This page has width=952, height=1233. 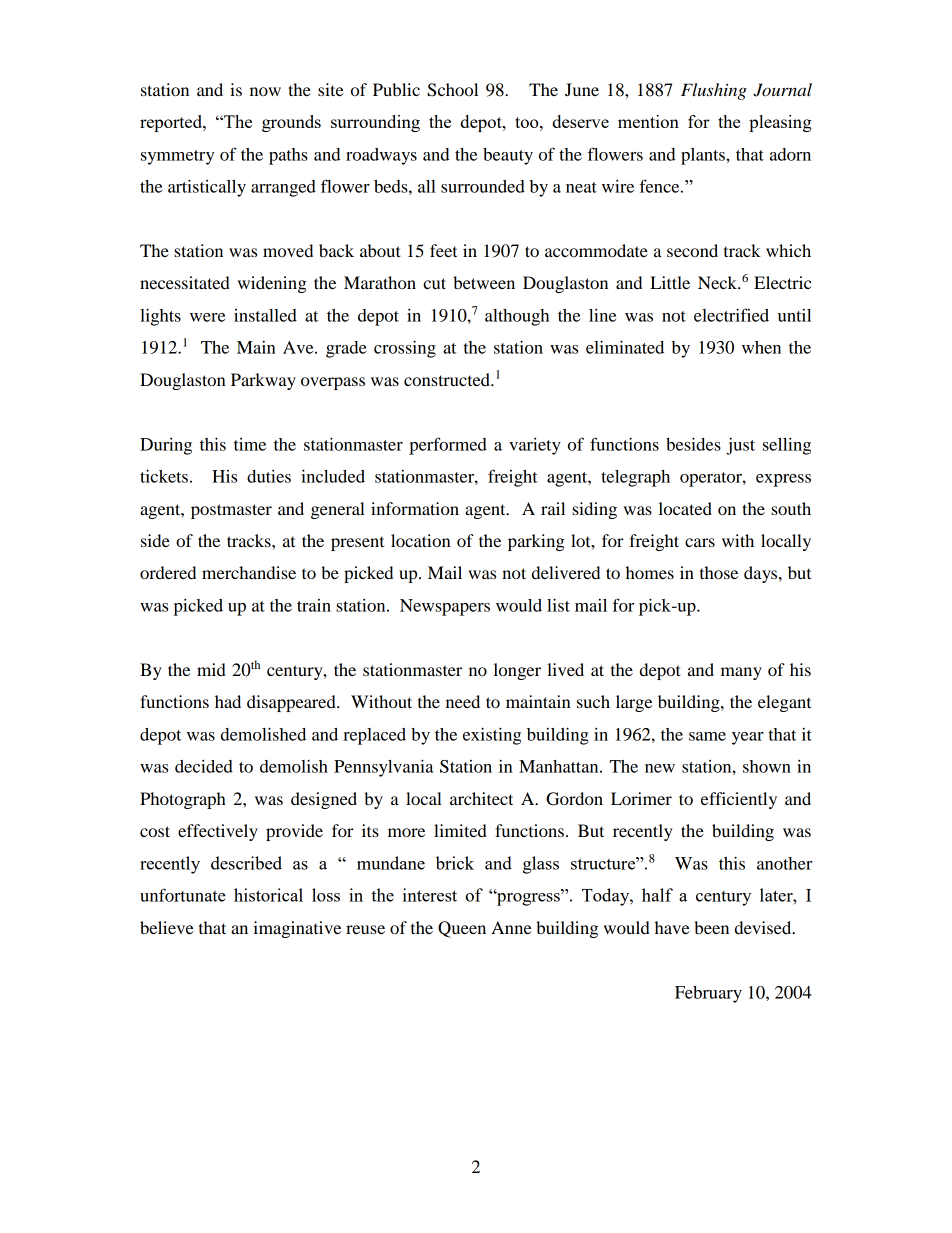 What do you see at coordinates (741, 673) in the page?
I see `many` at bounding box center [741, 673].
